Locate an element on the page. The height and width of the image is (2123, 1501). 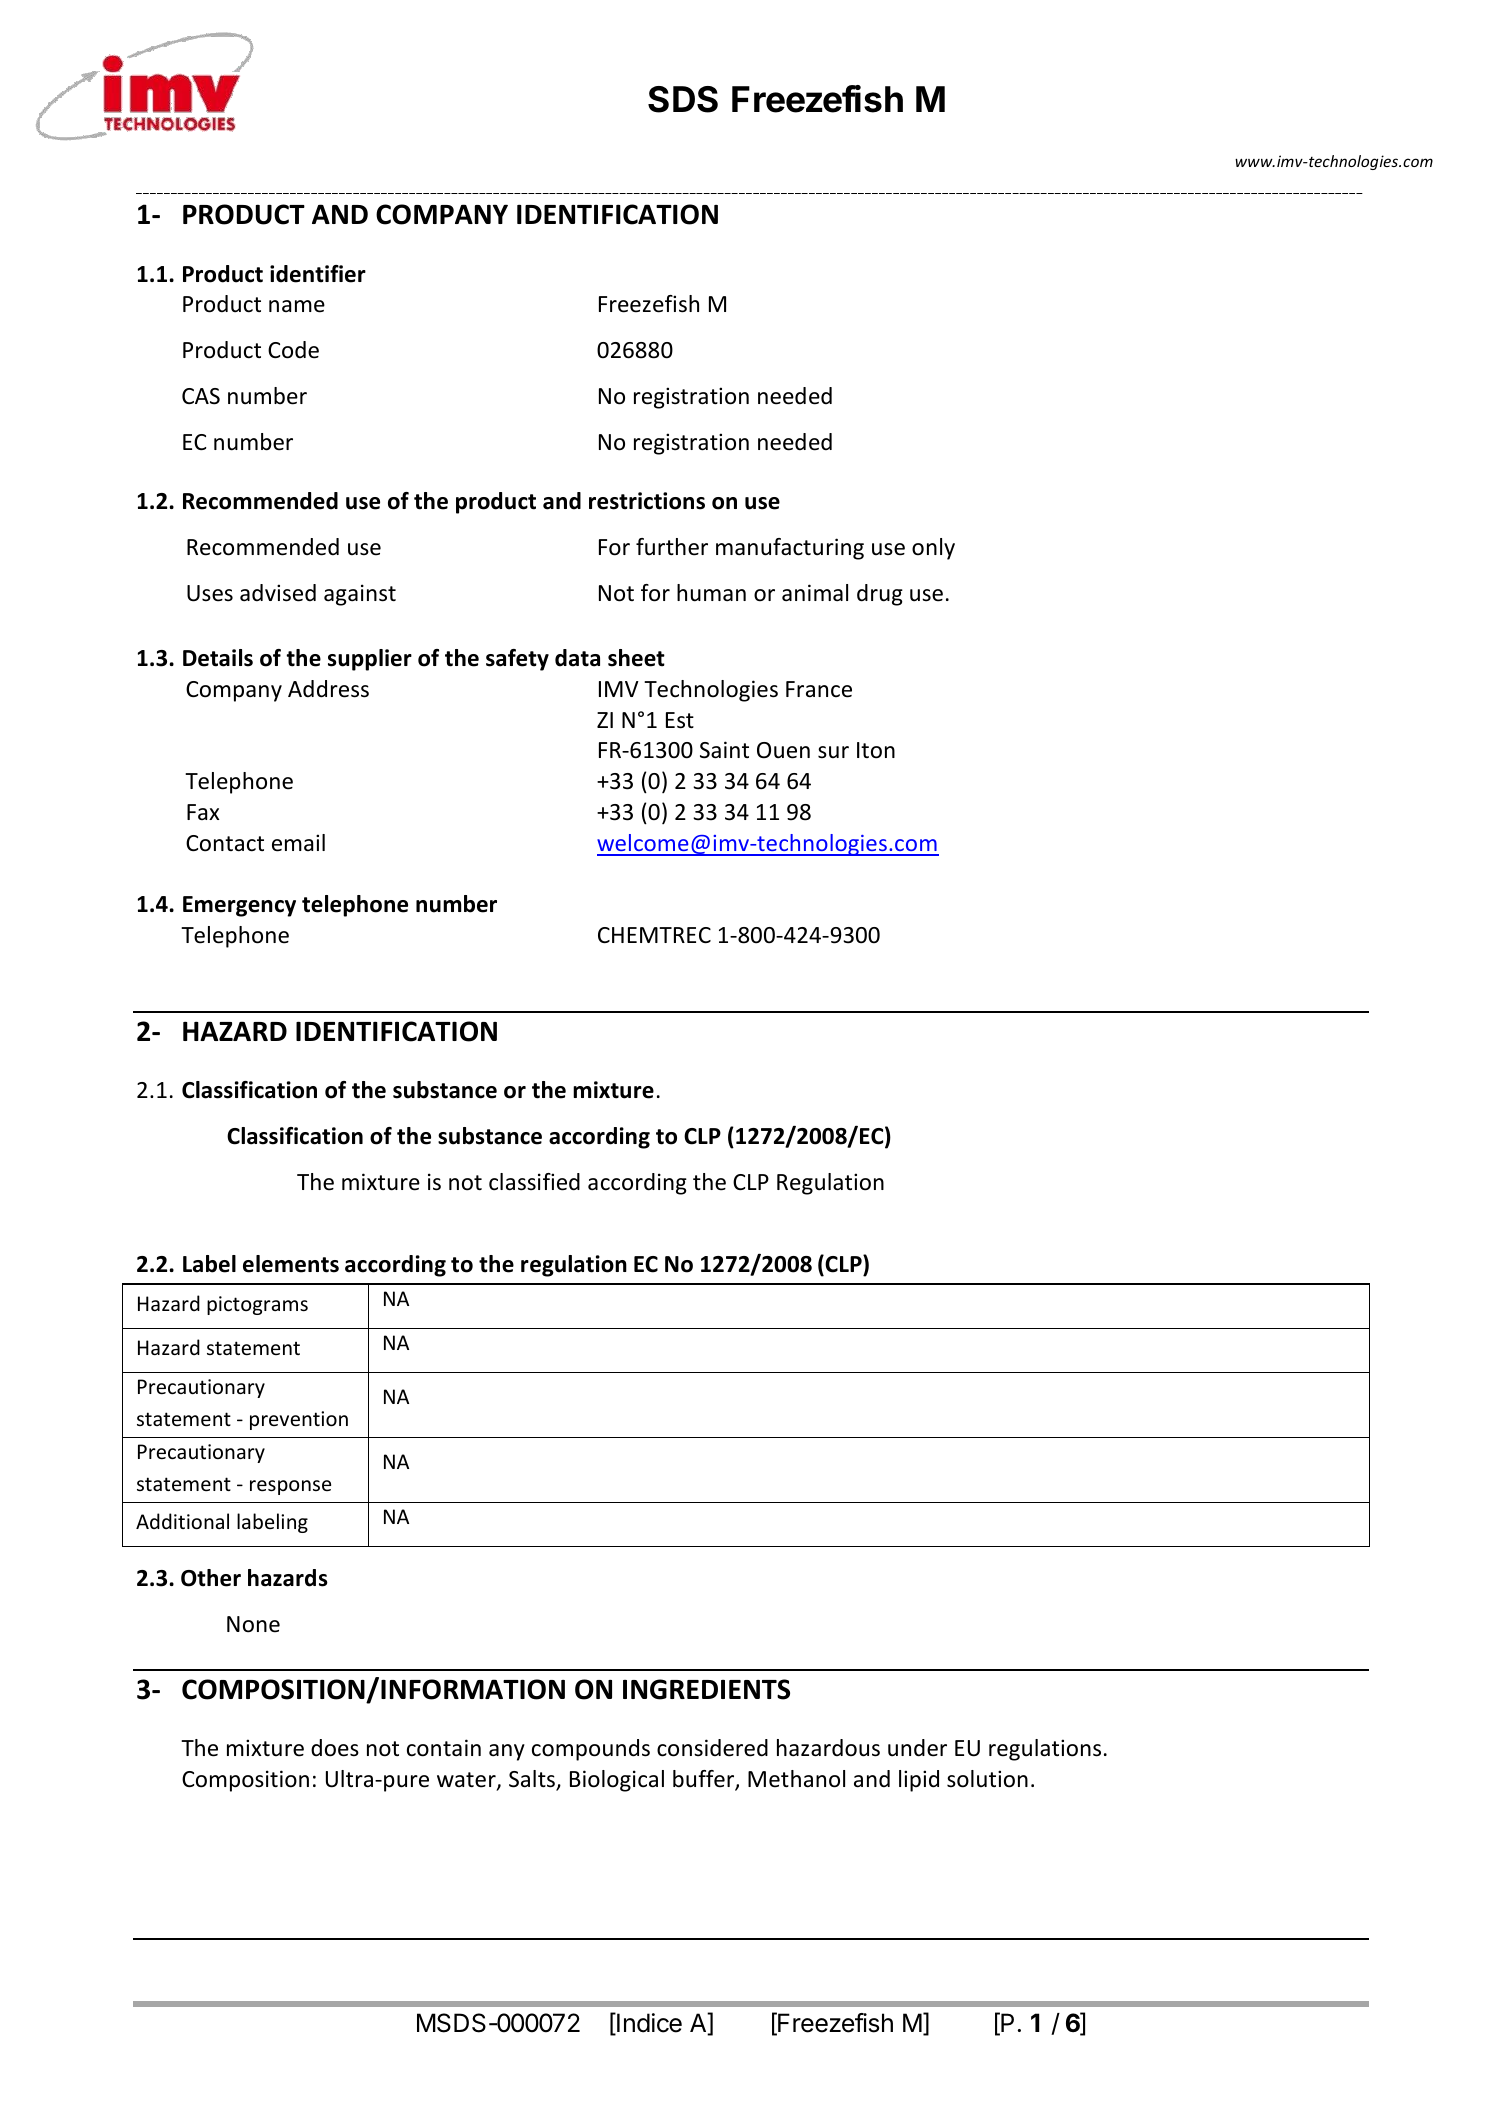
Emergency is located at coordinates (239, 906).
